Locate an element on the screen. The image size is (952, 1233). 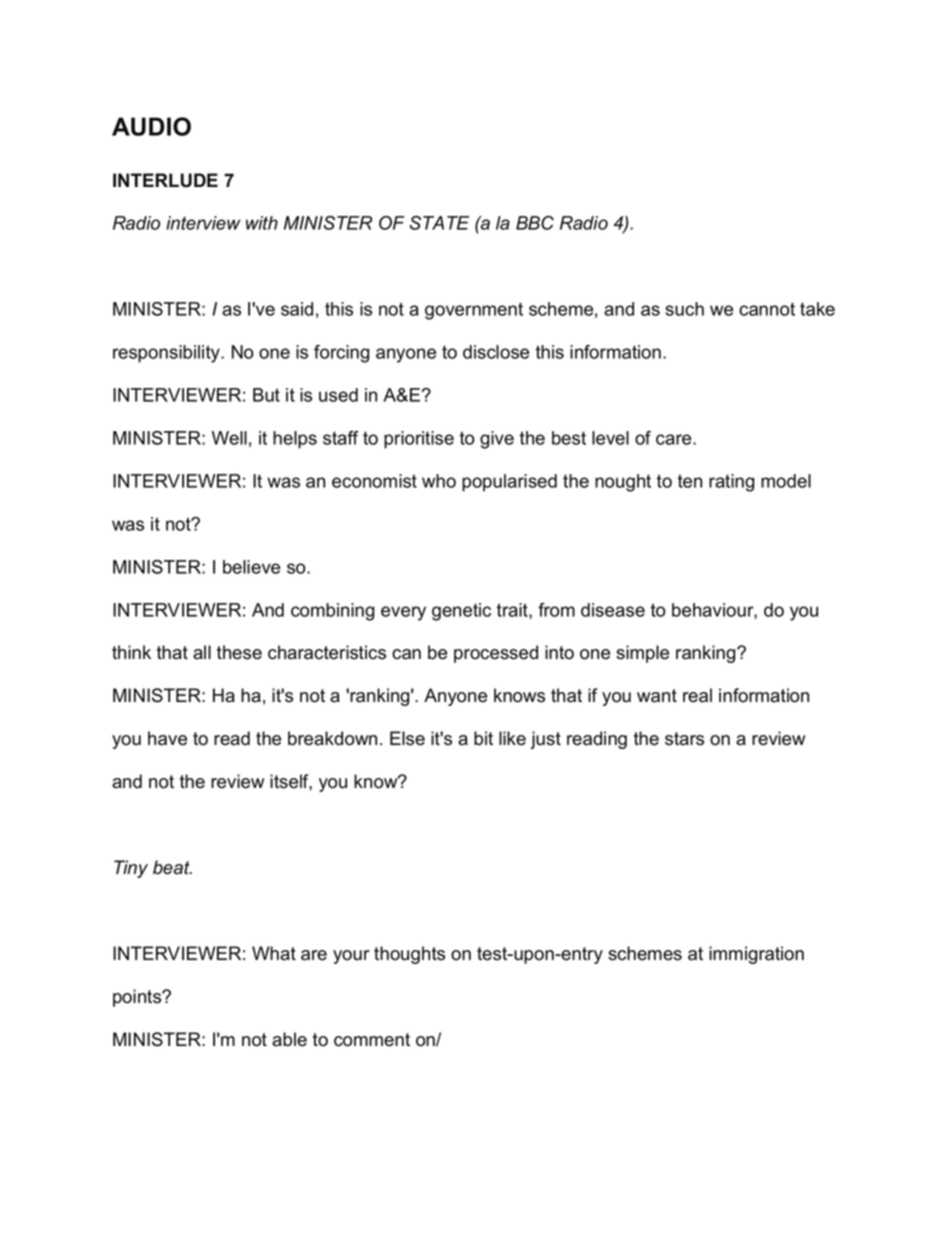
give is located at coordinates (497, 440).
